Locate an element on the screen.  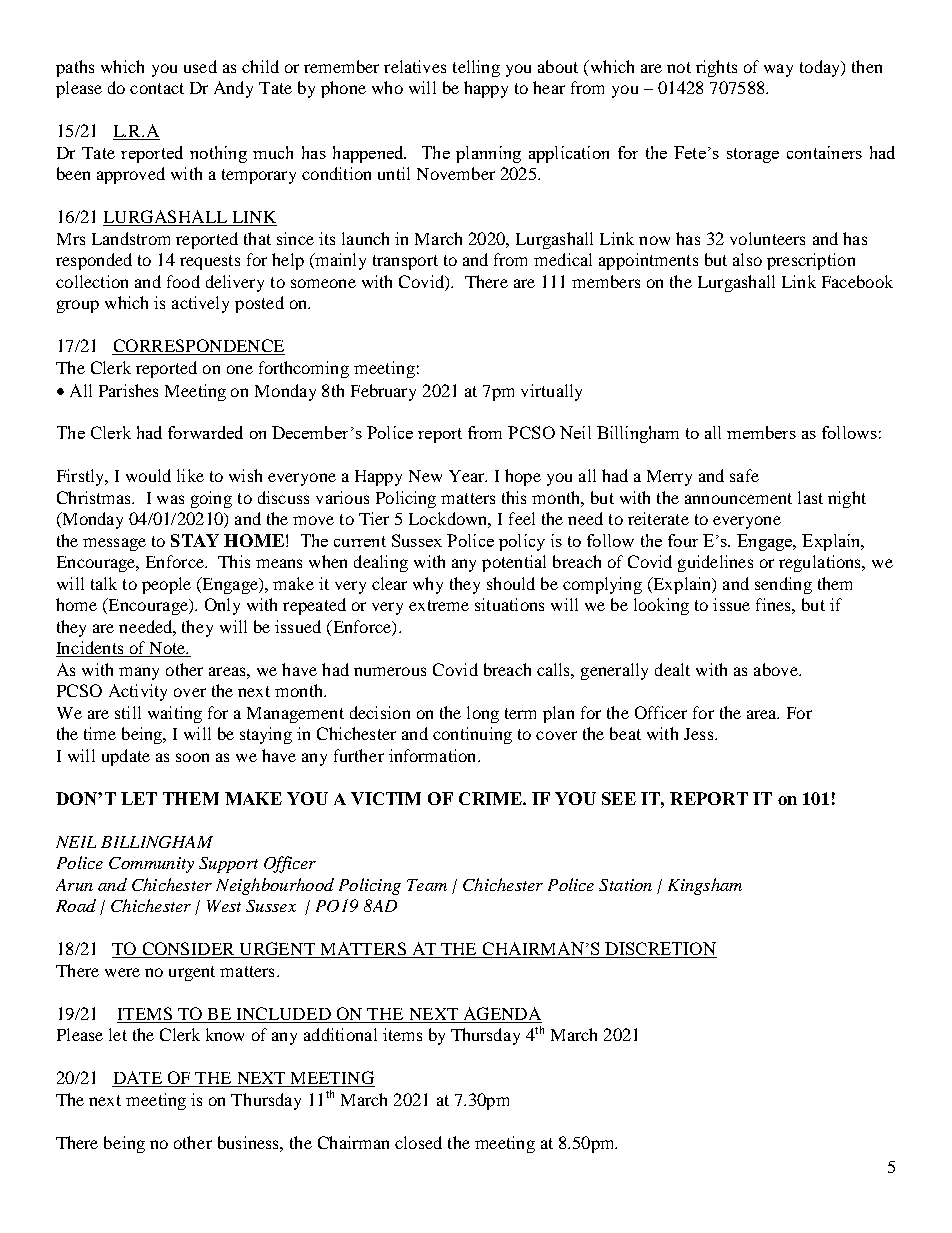
way is located at coordinates (778, 70).
